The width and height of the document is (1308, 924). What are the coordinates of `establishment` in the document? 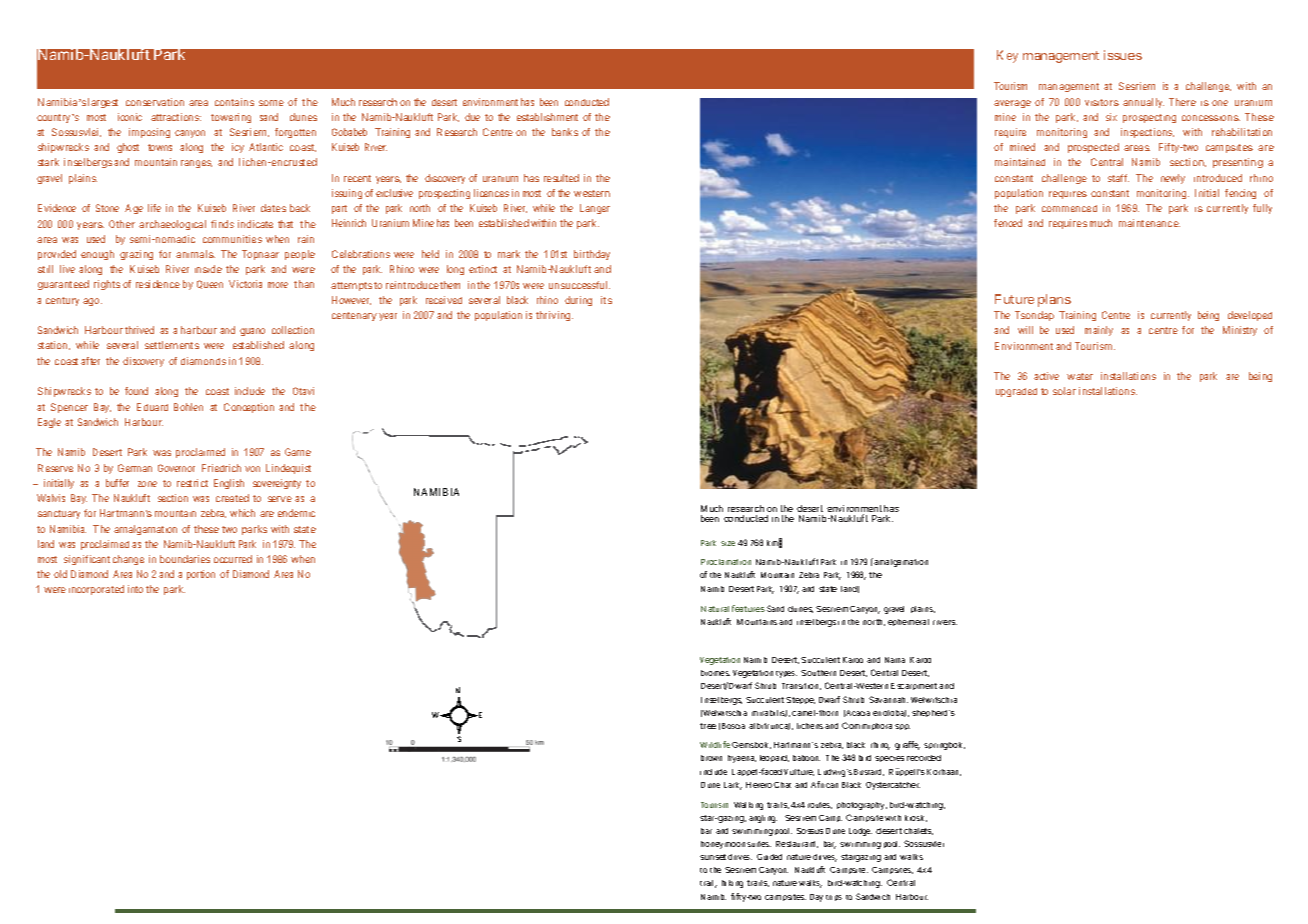 It's located at (547, 117).
